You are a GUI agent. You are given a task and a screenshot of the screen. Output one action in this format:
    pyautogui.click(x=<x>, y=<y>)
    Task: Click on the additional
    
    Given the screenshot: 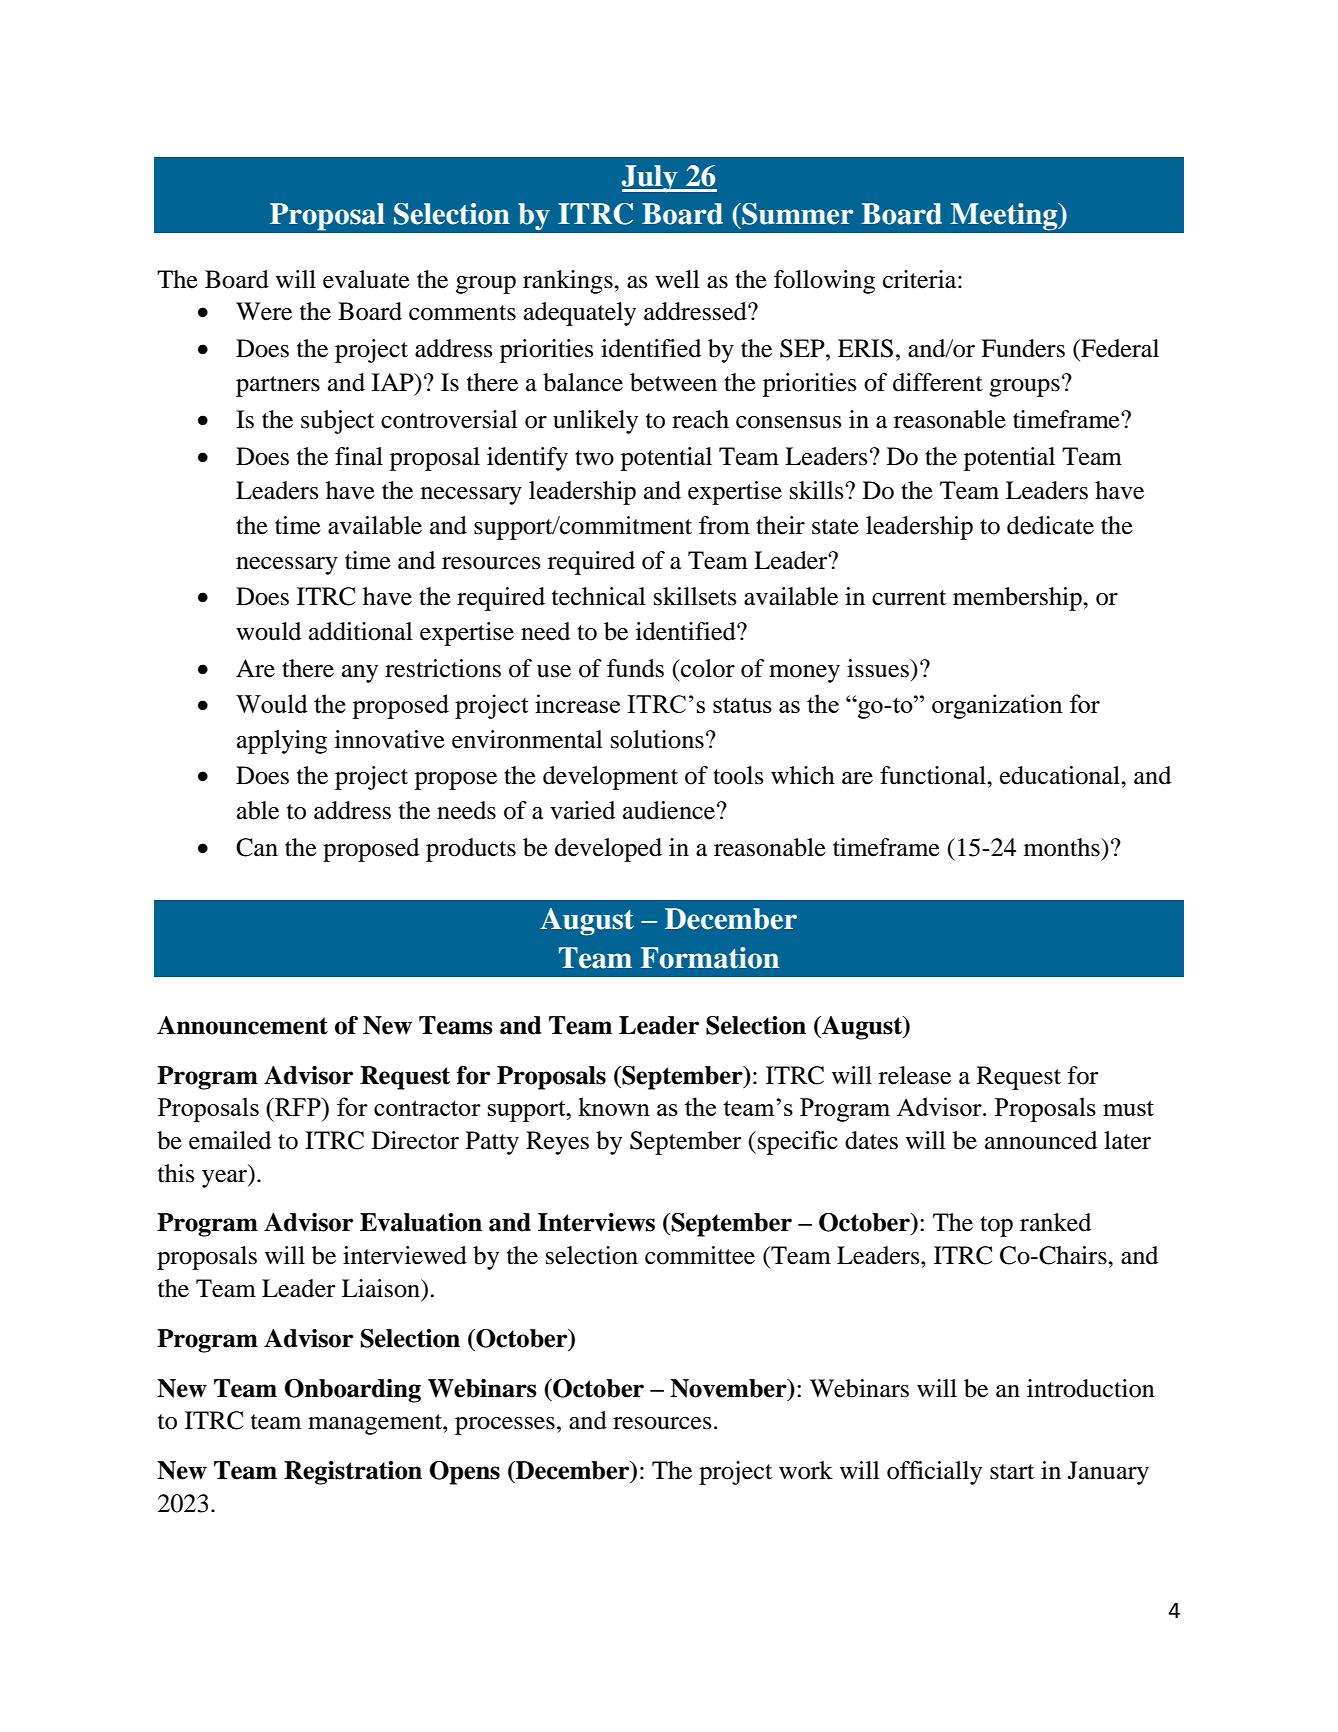 What is the action you would take?
    pyautogui.click(x=361, y=631)
